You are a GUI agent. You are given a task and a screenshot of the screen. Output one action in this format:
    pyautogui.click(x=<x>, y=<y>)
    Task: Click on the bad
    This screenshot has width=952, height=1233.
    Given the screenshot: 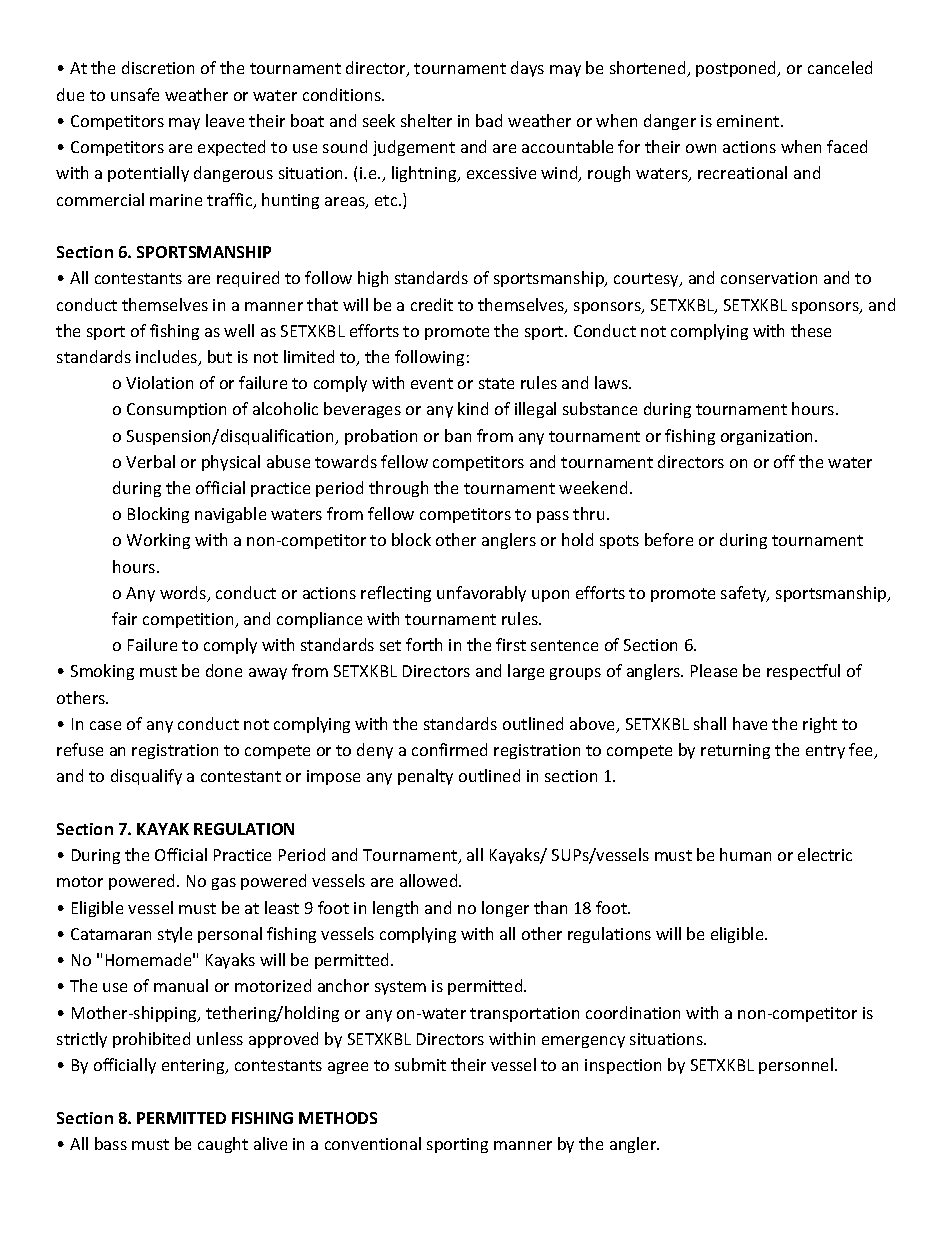 What is the action you would take?
    pyautogui.click(x=489, y=120)
